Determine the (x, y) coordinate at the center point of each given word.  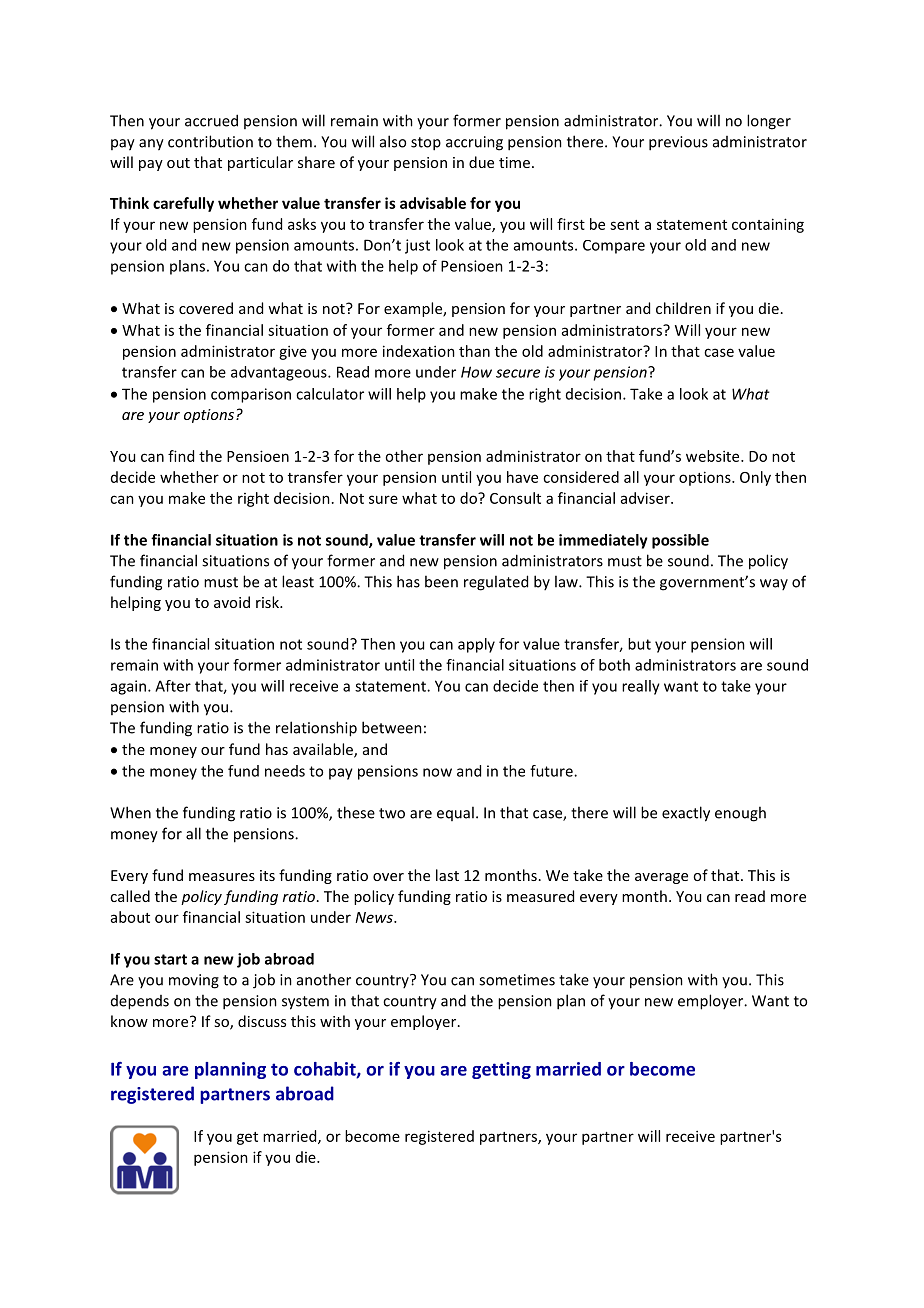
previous (678, 143)
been (441, 581)
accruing (474, 143)
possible (680, 541)
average (661, 878)
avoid (232, 602)
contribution (210, 141)
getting (501, 1070)
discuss (262, 1021)
